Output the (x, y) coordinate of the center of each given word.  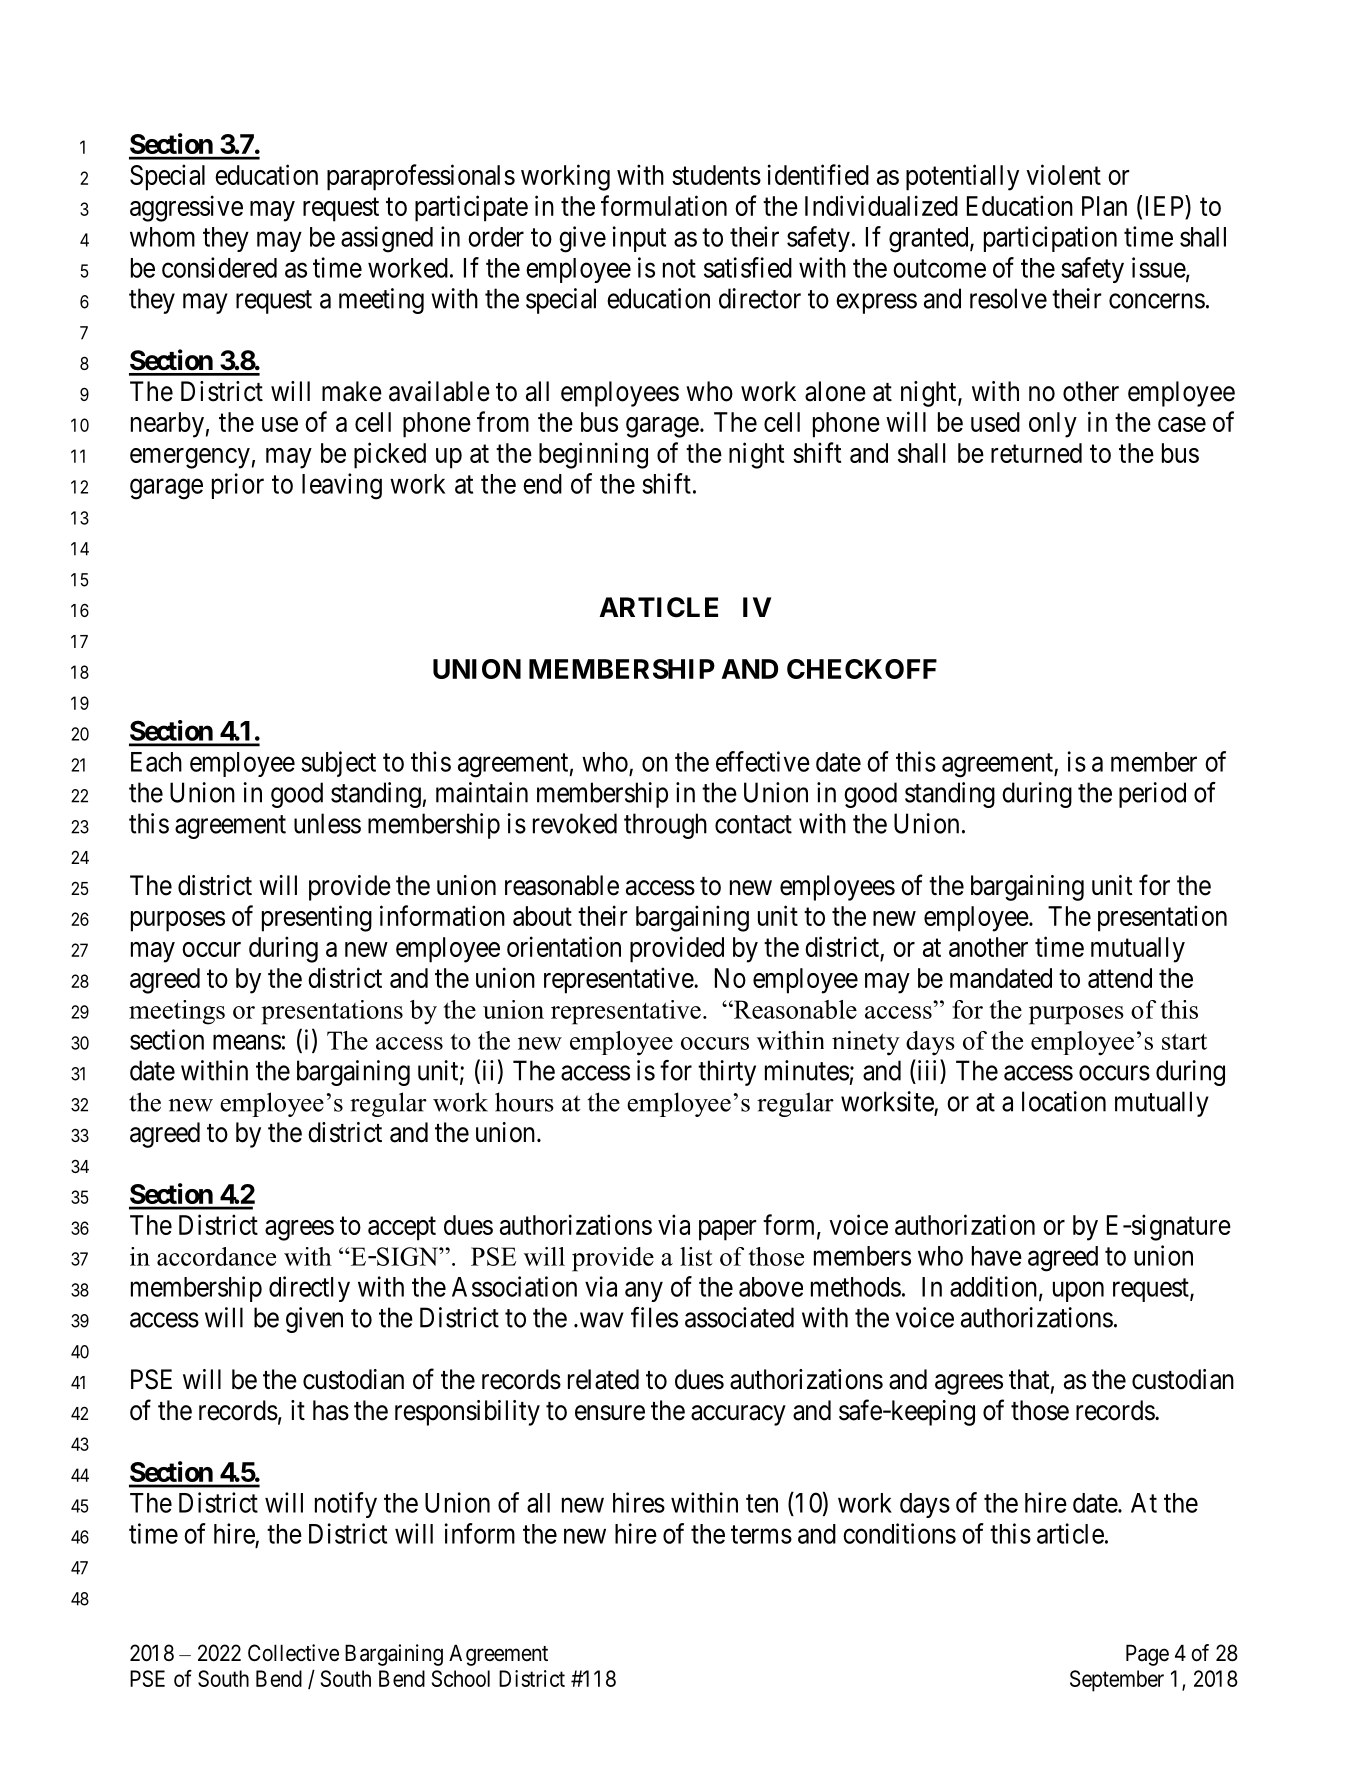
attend (1120, 978)
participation (1050, 239)
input (639, 239)
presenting (317, 918)
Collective (293, 1653)
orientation (564, 946)
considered (219, 267)
